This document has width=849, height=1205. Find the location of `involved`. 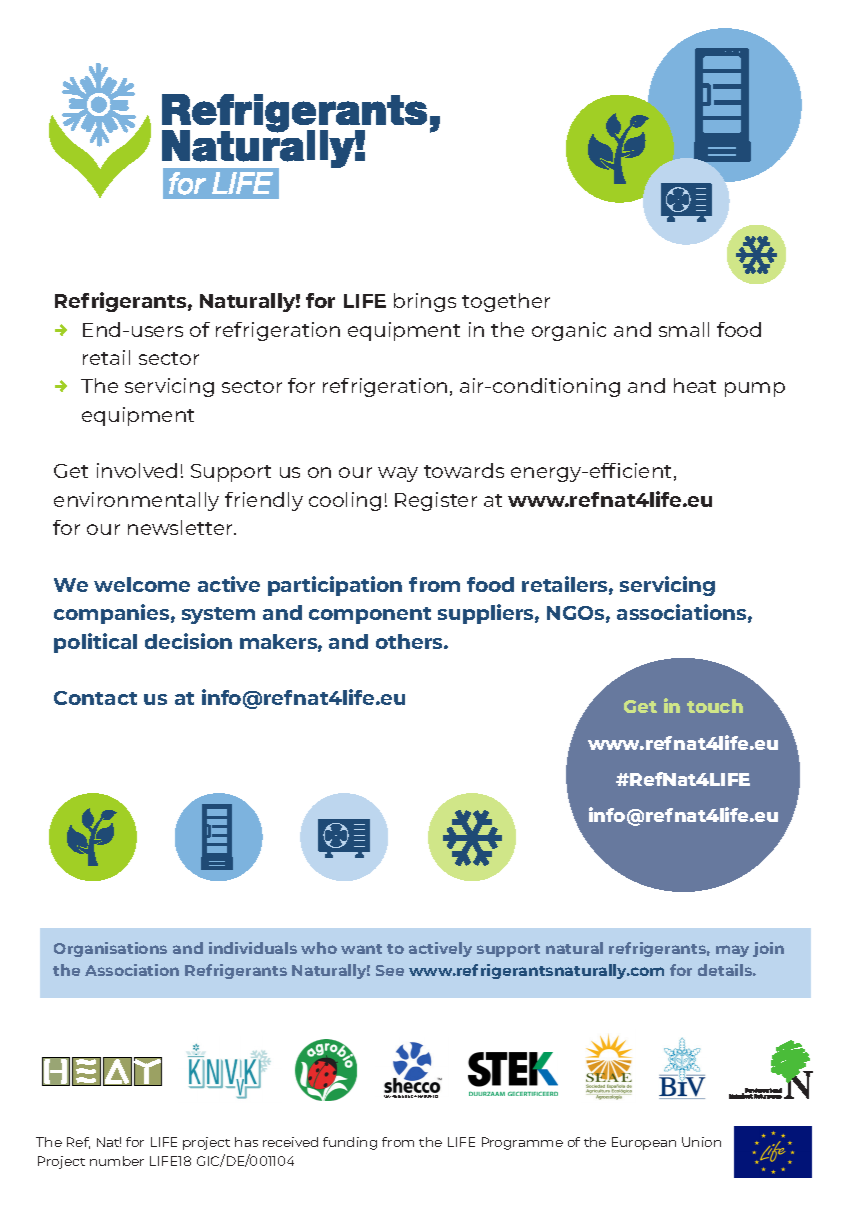

involved is located at coordinates (137, 470).
